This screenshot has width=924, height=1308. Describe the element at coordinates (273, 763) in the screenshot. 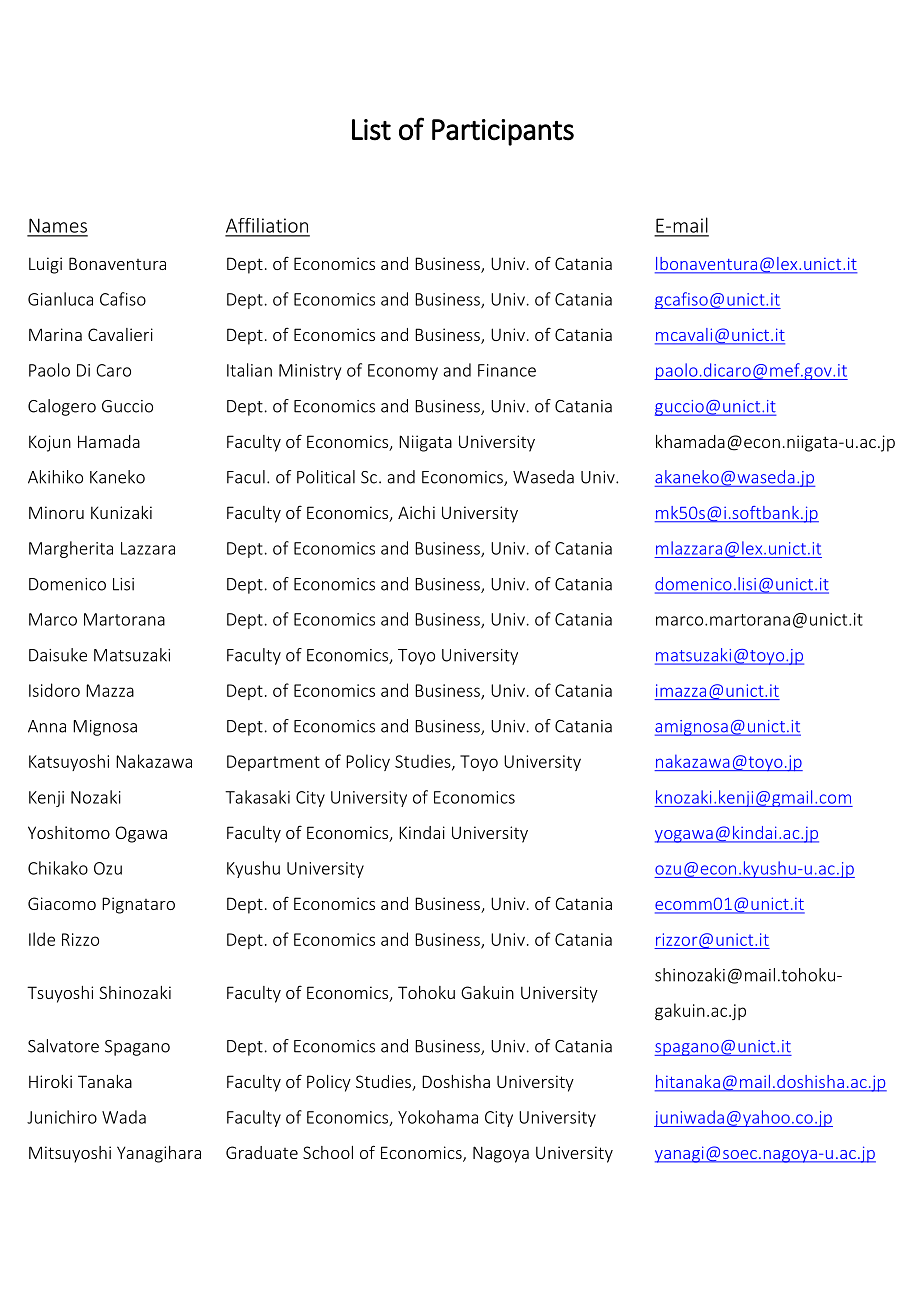

I see `Department` at that location.
